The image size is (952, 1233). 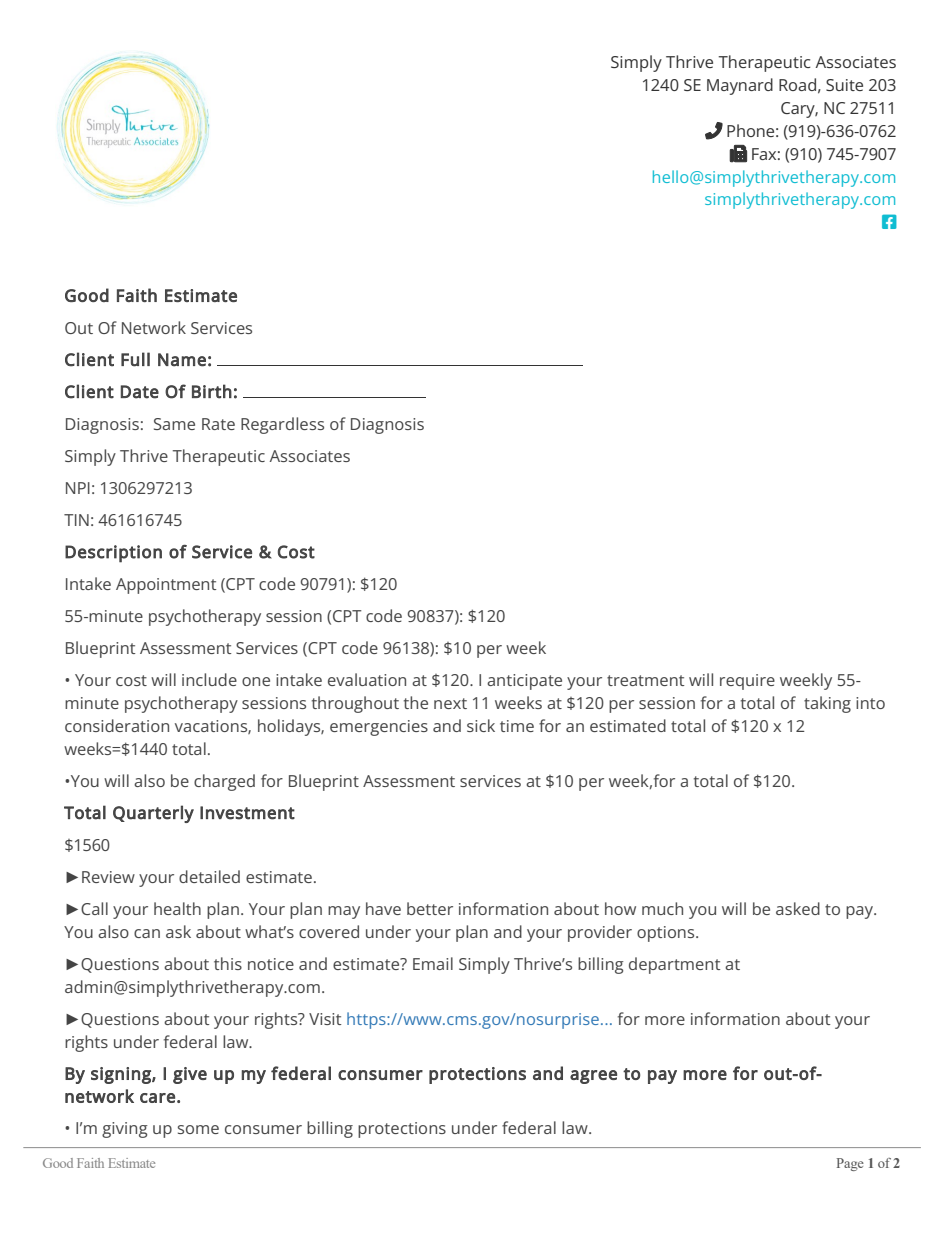 I want to click on some, so click(x=198, y=1129).
